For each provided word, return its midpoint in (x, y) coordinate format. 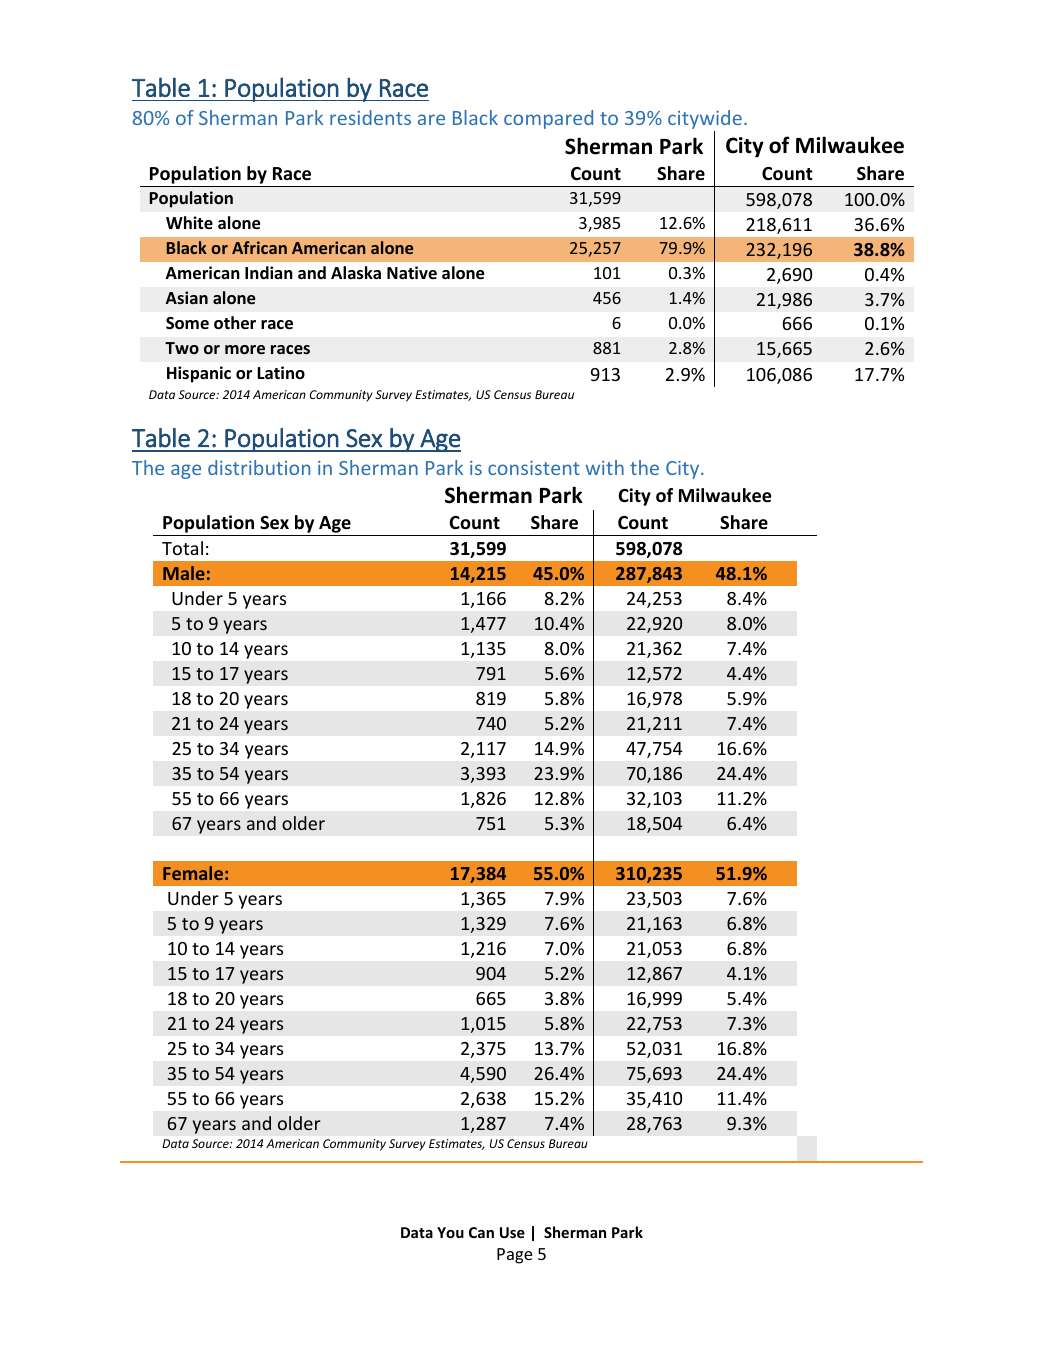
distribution (259, 467)
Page (514, 1256)
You (450, 1232)
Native (412, 272)
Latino (281, 372)
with (605, 467)
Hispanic (199, 374)
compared (548, 119)
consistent (534, 468)
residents (370, 117)
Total (182, 548)
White (189, 223)
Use (512, 1232)
